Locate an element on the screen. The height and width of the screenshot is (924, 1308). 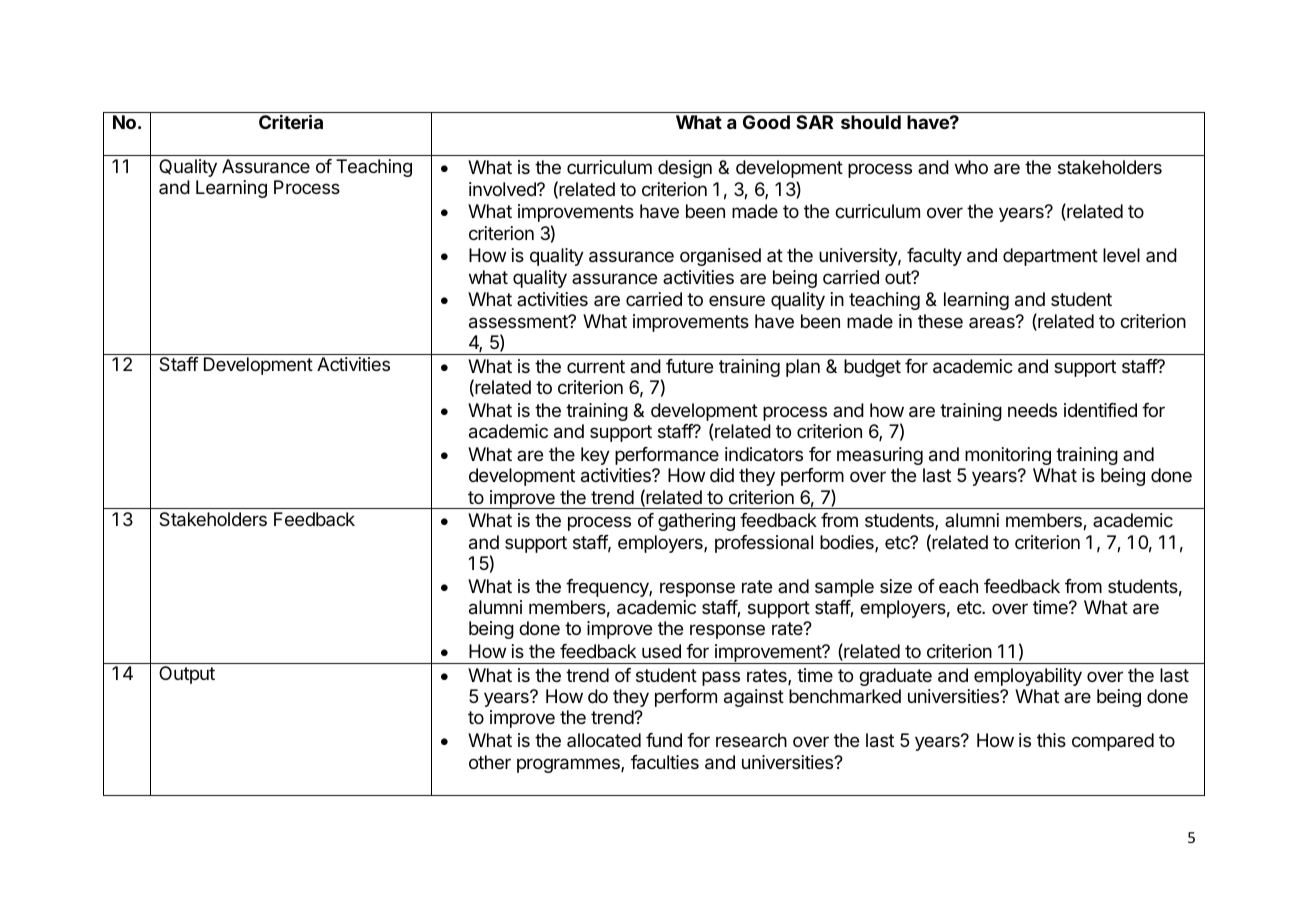
who is located at coordinates (971, 167).
